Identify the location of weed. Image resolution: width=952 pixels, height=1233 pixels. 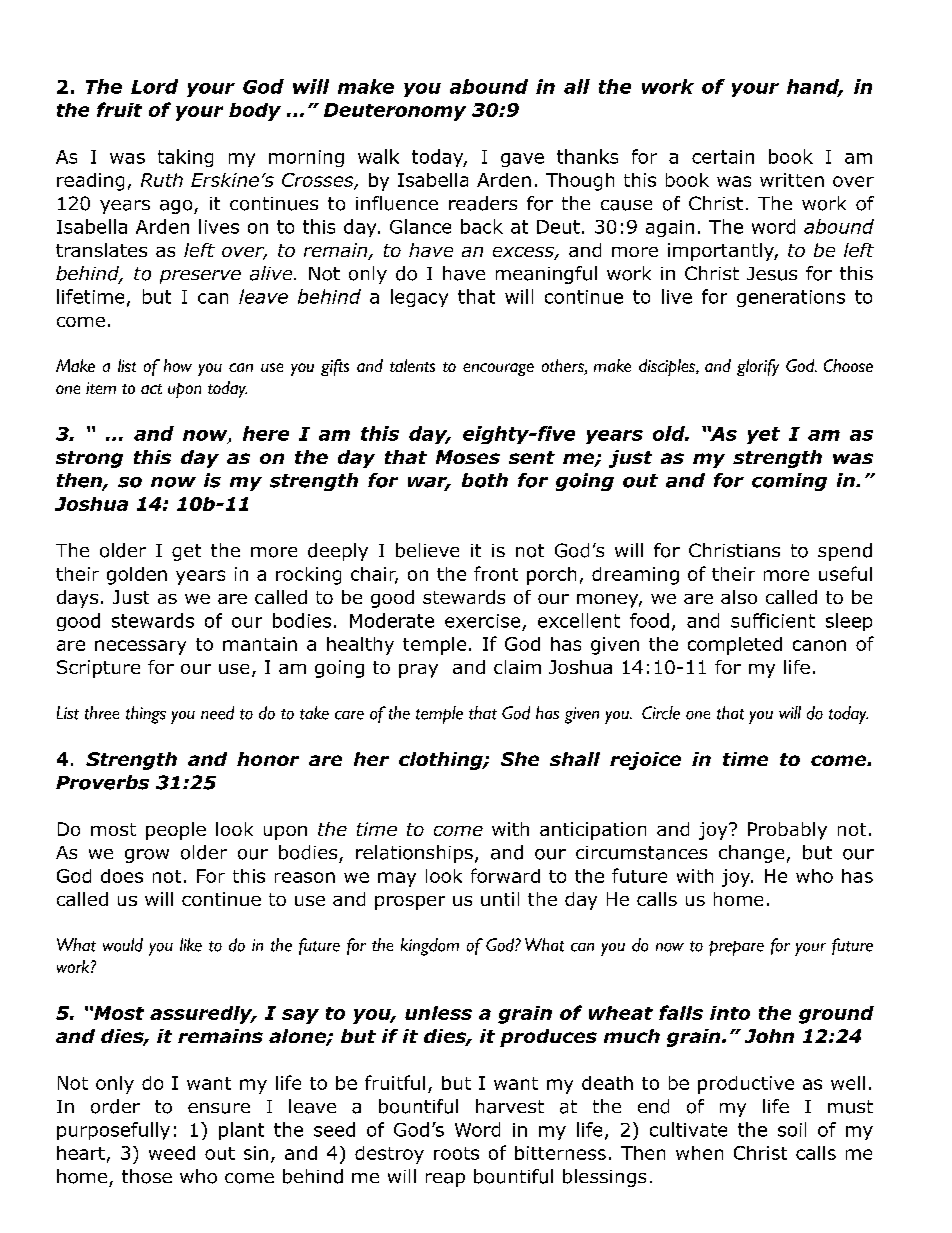
(172, 1153).
